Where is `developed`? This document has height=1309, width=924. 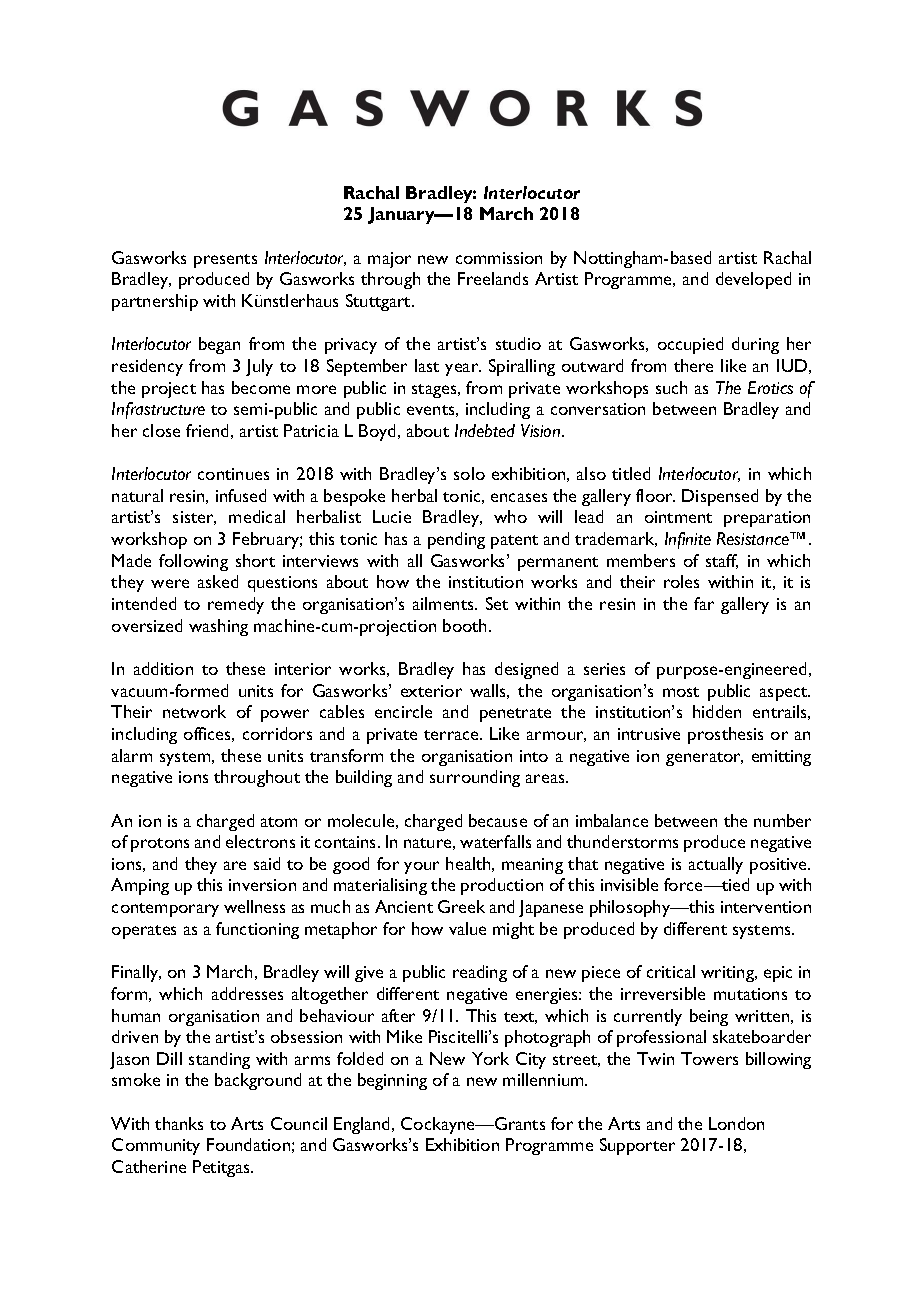 developed is located at coordinates (753, 280).
